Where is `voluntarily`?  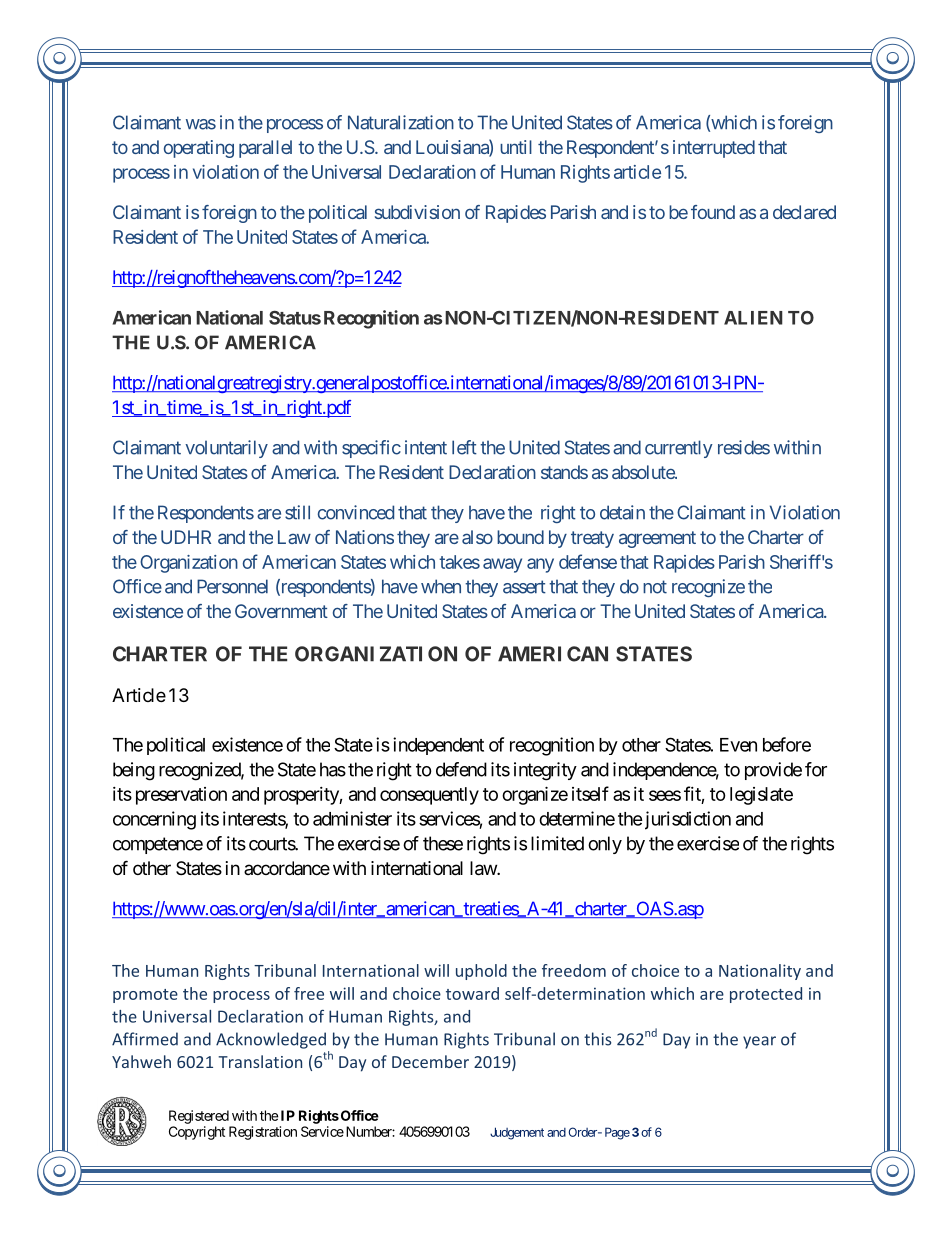 voluntarily is located at coordinates (226, 449).
